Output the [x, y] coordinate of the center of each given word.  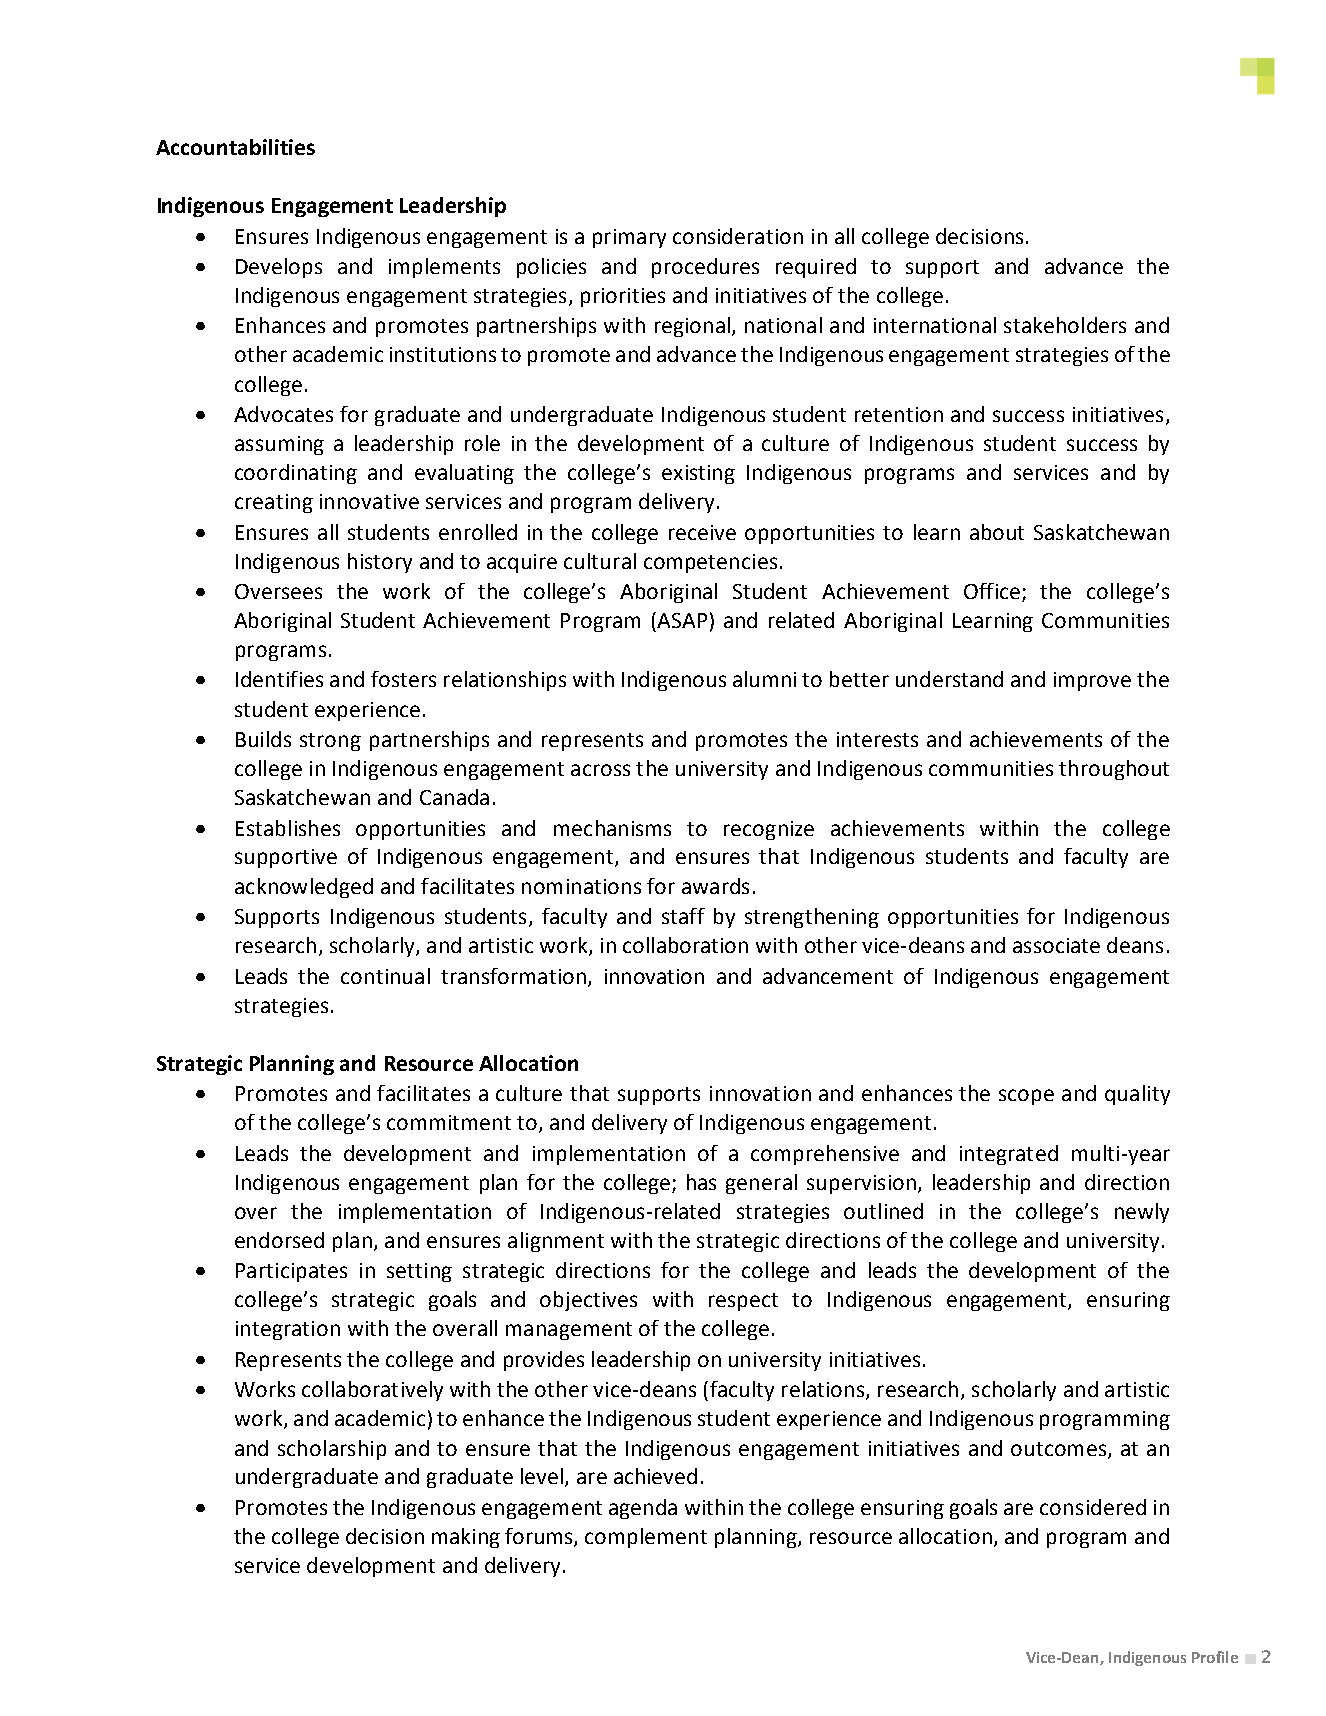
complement [646, 1538]
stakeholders [1065, 325]
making [466, 1538]
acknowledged [304, 888]
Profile [1215, 1657]
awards [715, 886]
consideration [738, 236]
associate [1056, 945]
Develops [279, 268]
